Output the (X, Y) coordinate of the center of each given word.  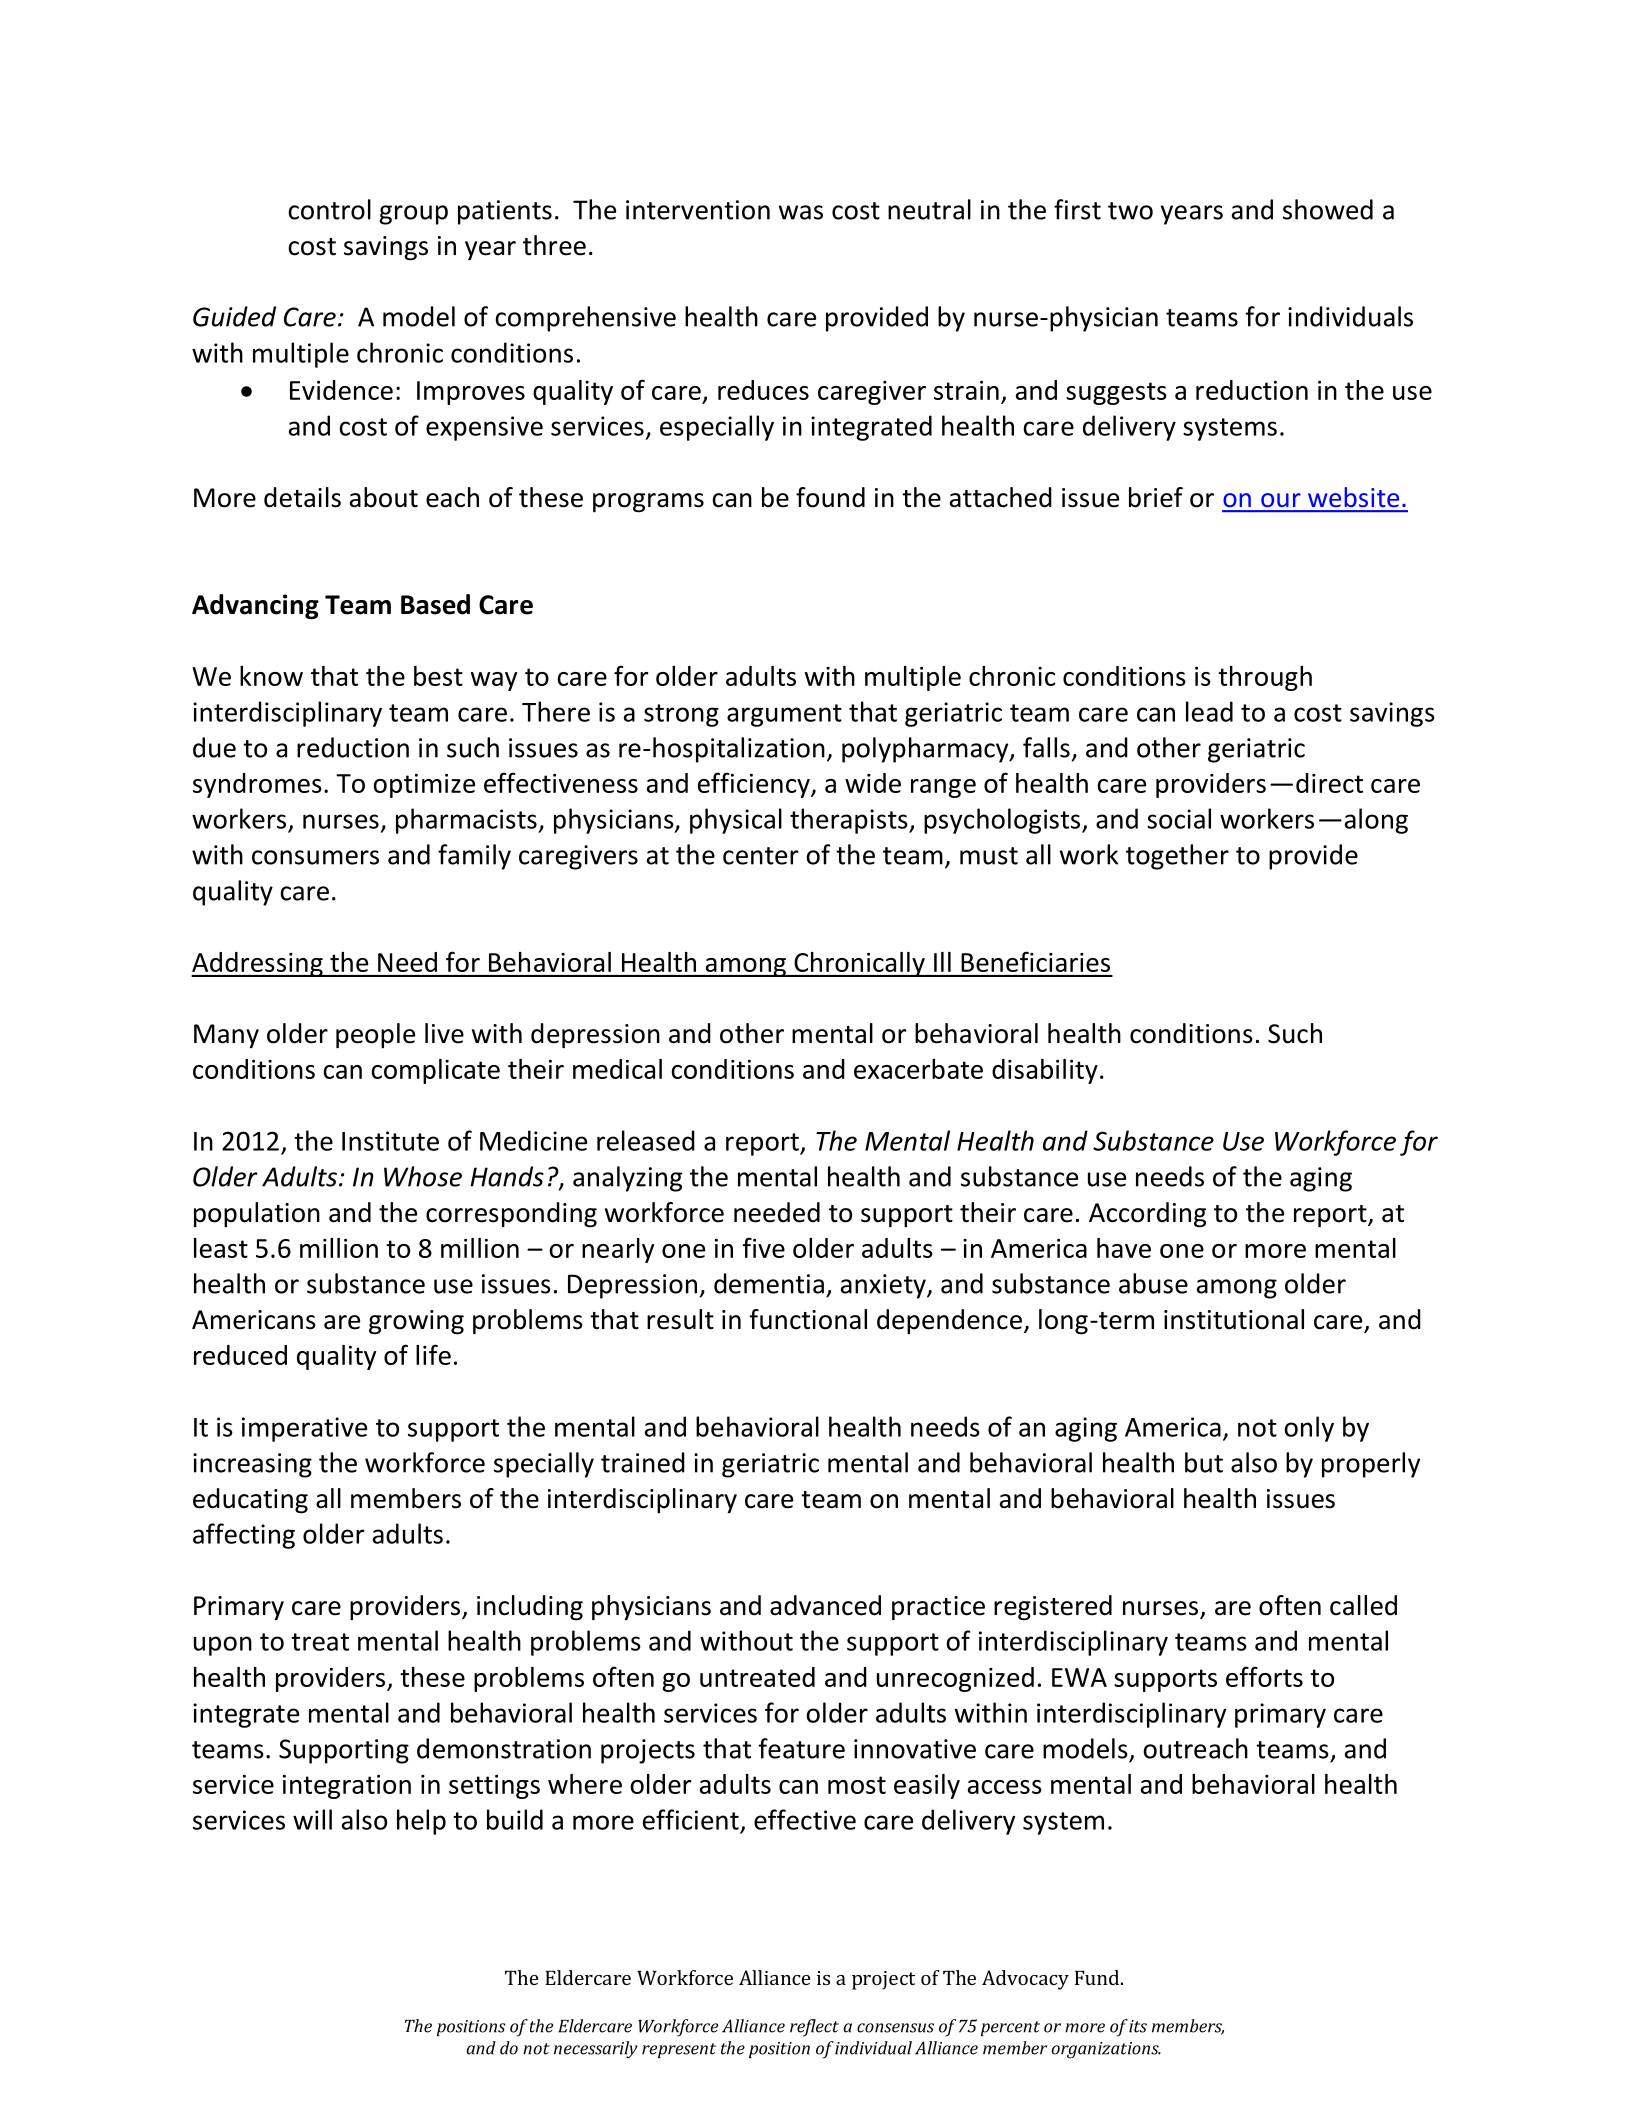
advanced (825, 1605)
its (1138, 2026)
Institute (390, 1141)
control (329, 209)
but (1204, 1462)
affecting (244, 1536)
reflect (814, 2028)
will (312, 1819)
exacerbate (918, 1069)
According (1147, 1215)
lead (1209, 711)
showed (1328, 209)
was (801, 212)
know (271, 676)
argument (784, 715)
